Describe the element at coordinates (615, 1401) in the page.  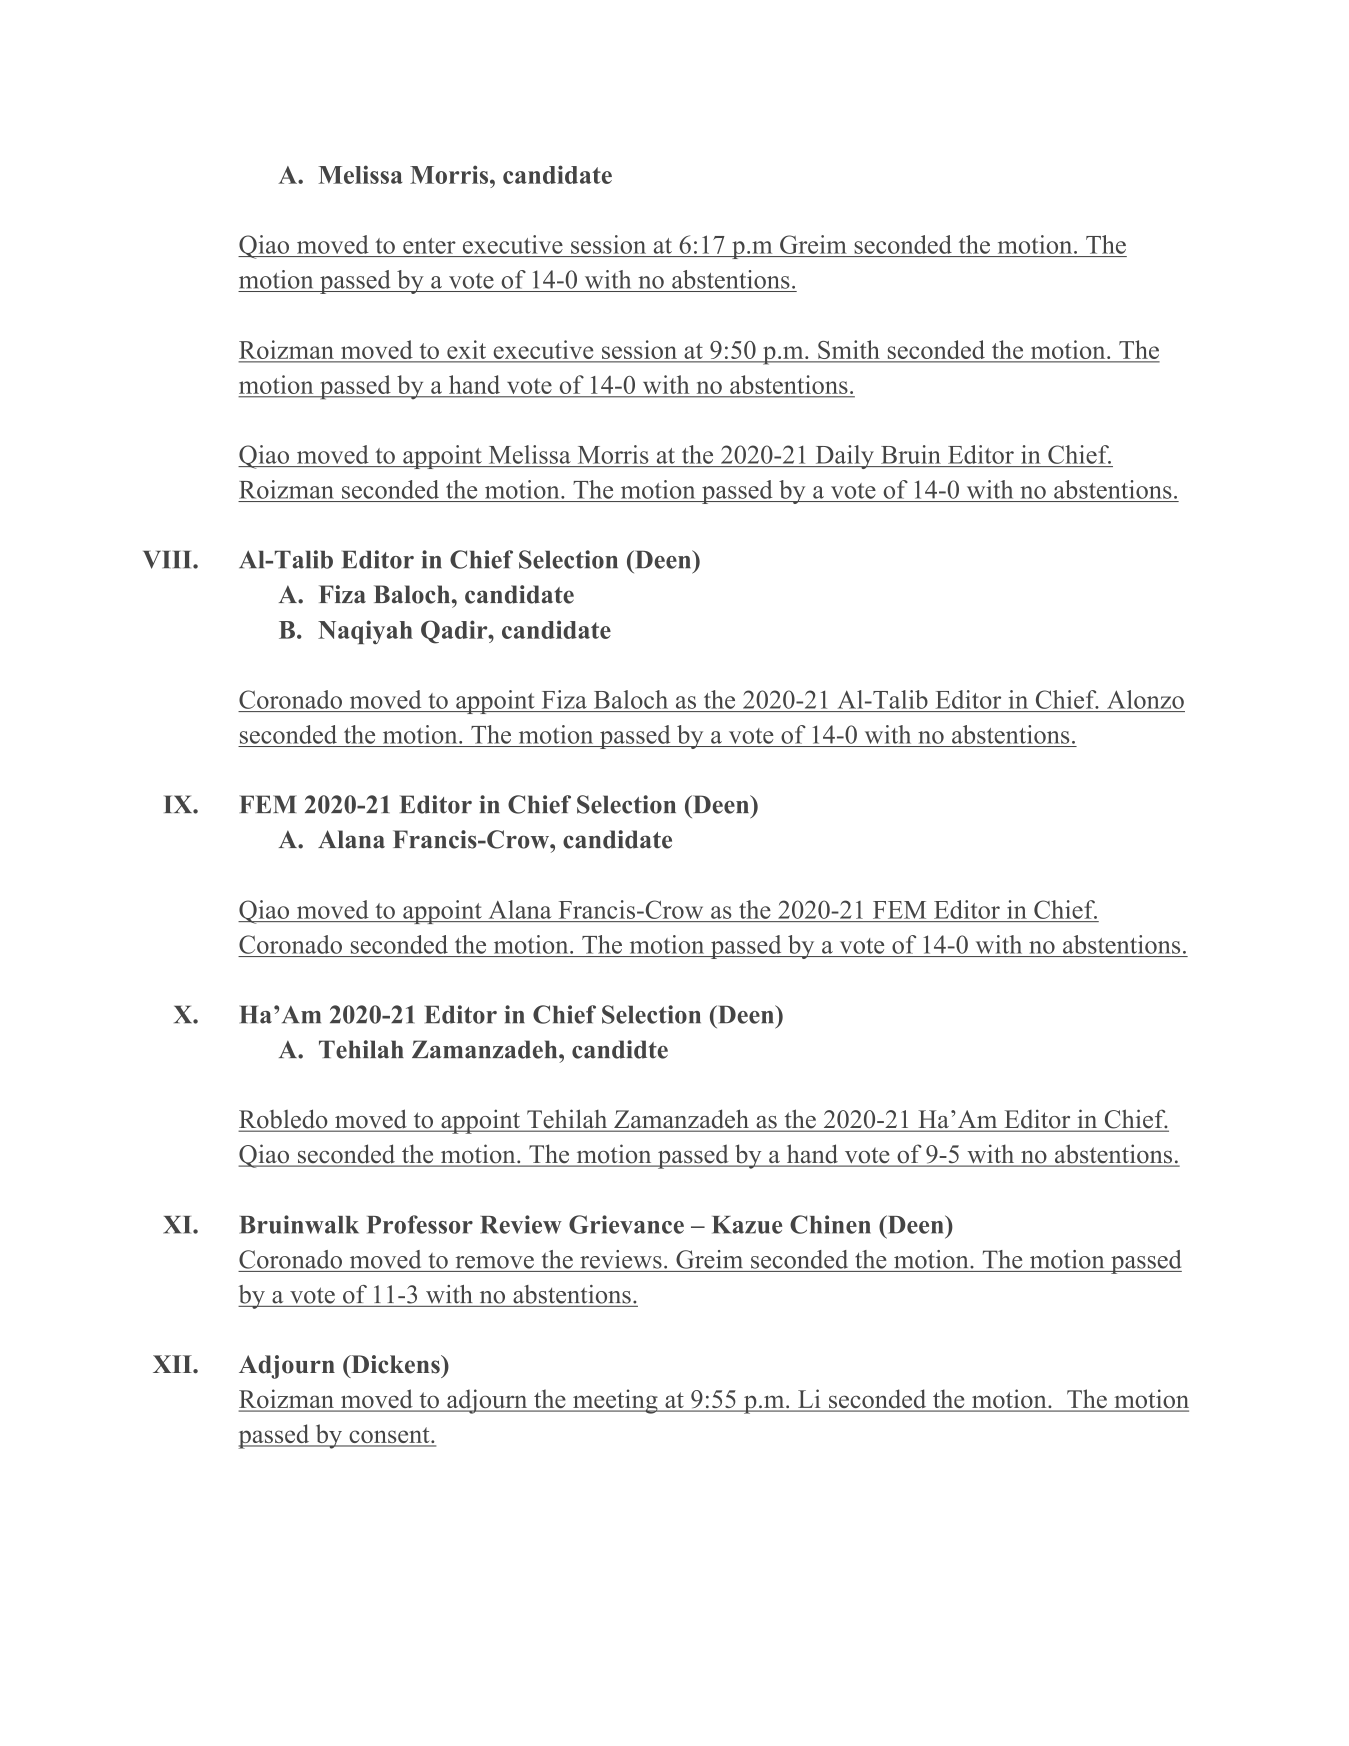
I see `meeting` at that location.
